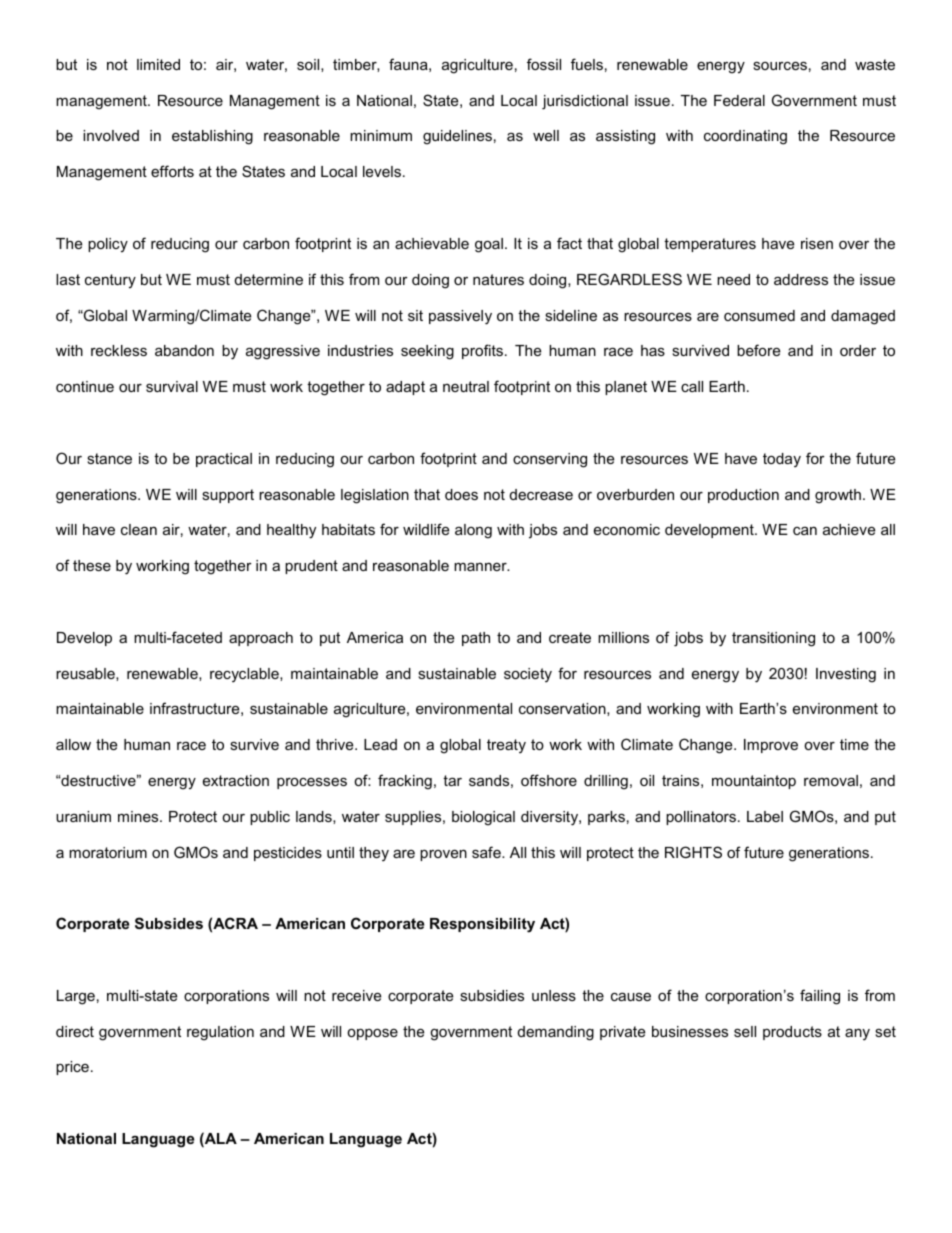 Image resolution: width=952 pixels, height=1233 pixels. What do you see at coordinates (158, 64) in the screenshot?
I see `limited` at bounding box center [158, 64].
